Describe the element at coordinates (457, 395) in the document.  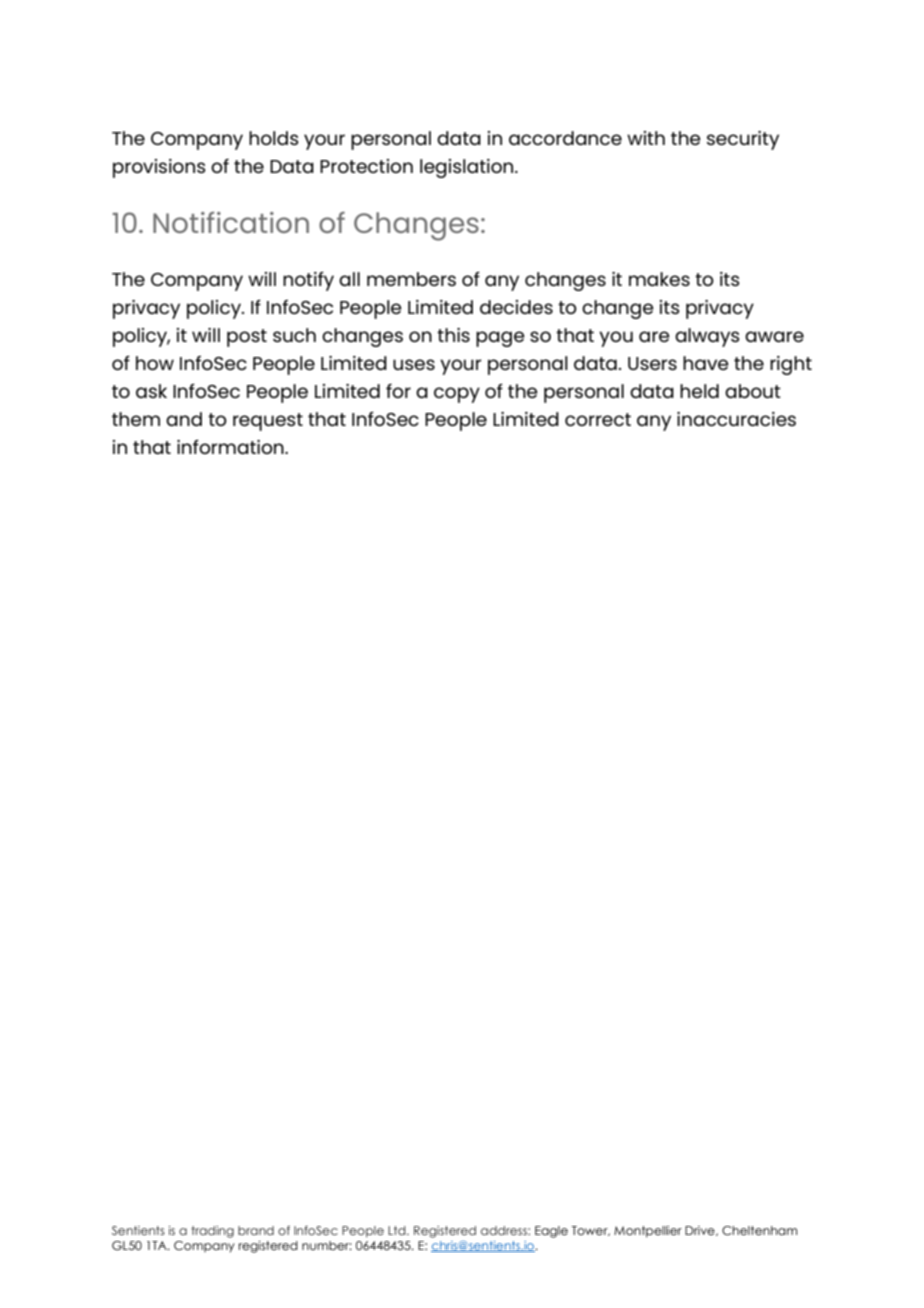
I see `copy` at that location.
